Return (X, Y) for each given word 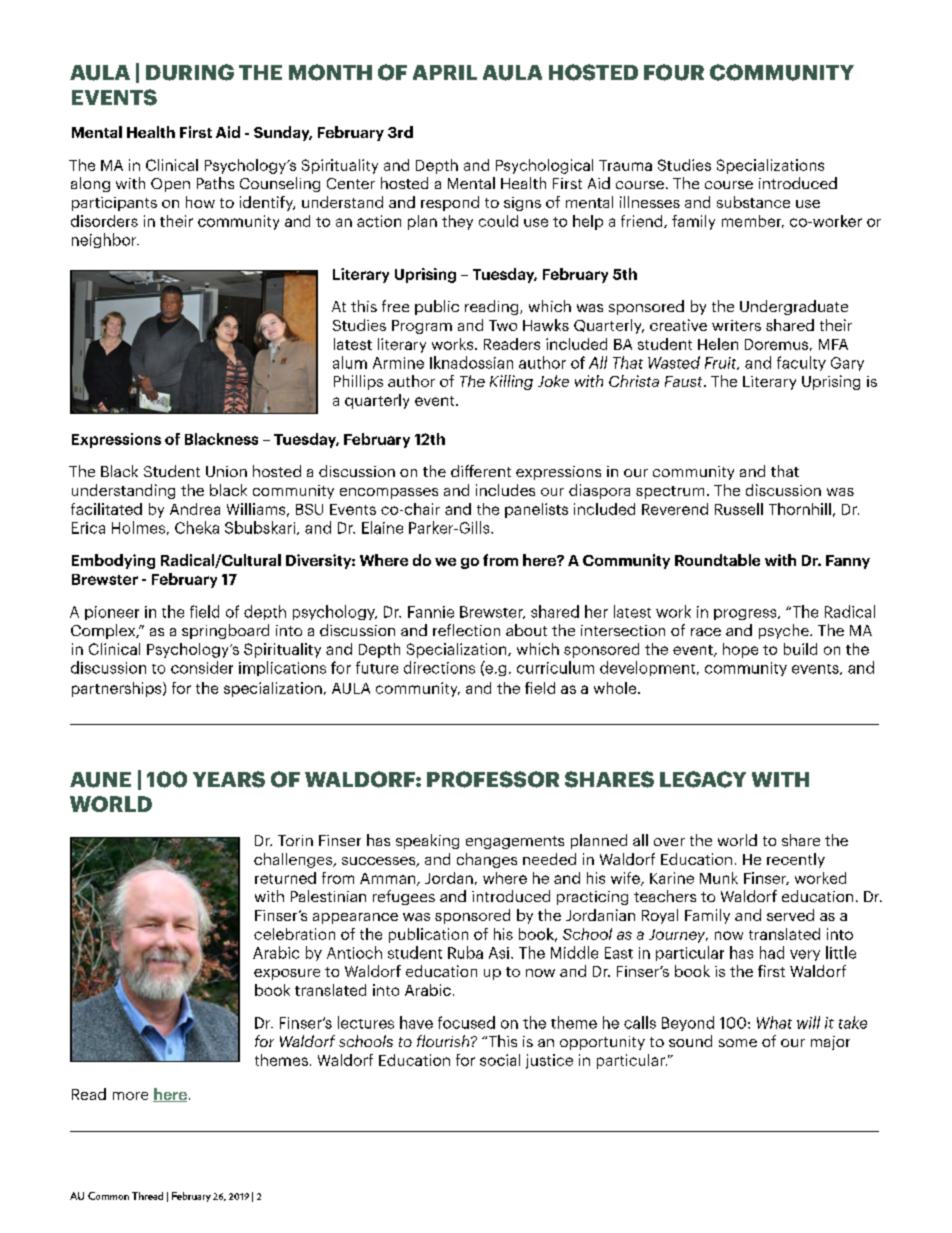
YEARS (229, 779)
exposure (287, 974)
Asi (499, 953)
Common (108, 1196)
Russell (739, 509)
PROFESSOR (493, 779)
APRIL (445, 72)
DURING (190, 72)
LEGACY (703, 779)
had (772, 952)
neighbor (105, 240)
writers (736, 325)
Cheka (197, 527)
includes (505, 490)
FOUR (674, 72)
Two (503, 325)
